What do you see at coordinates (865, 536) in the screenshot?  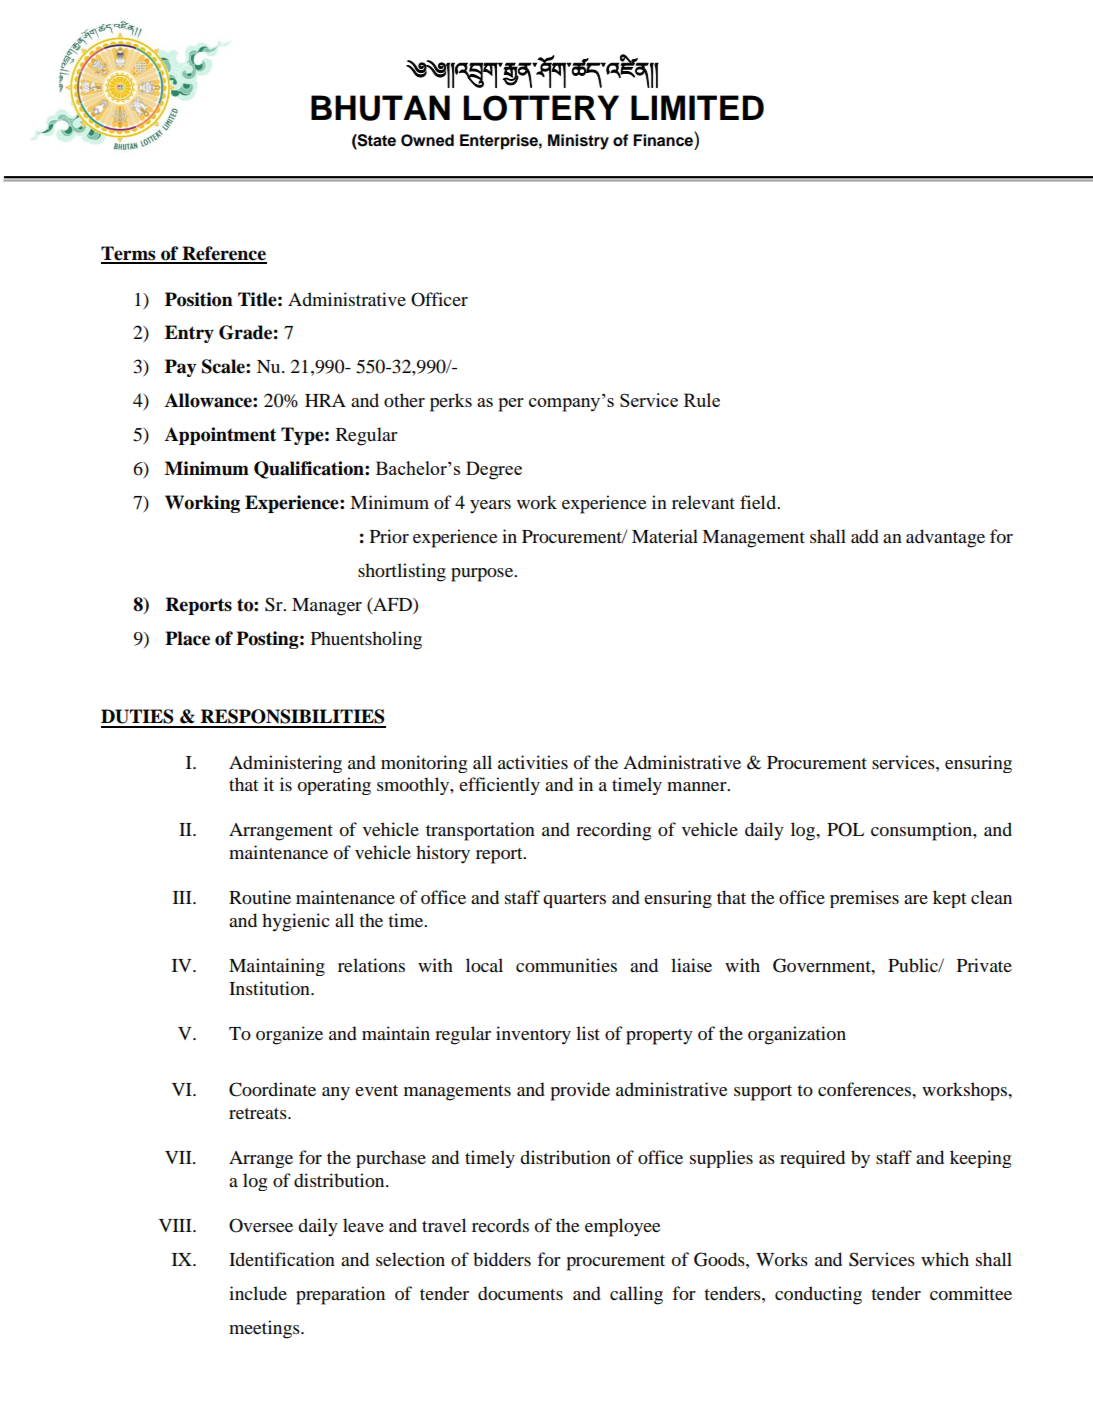 I see `add` at bounding box center [865, 536].
